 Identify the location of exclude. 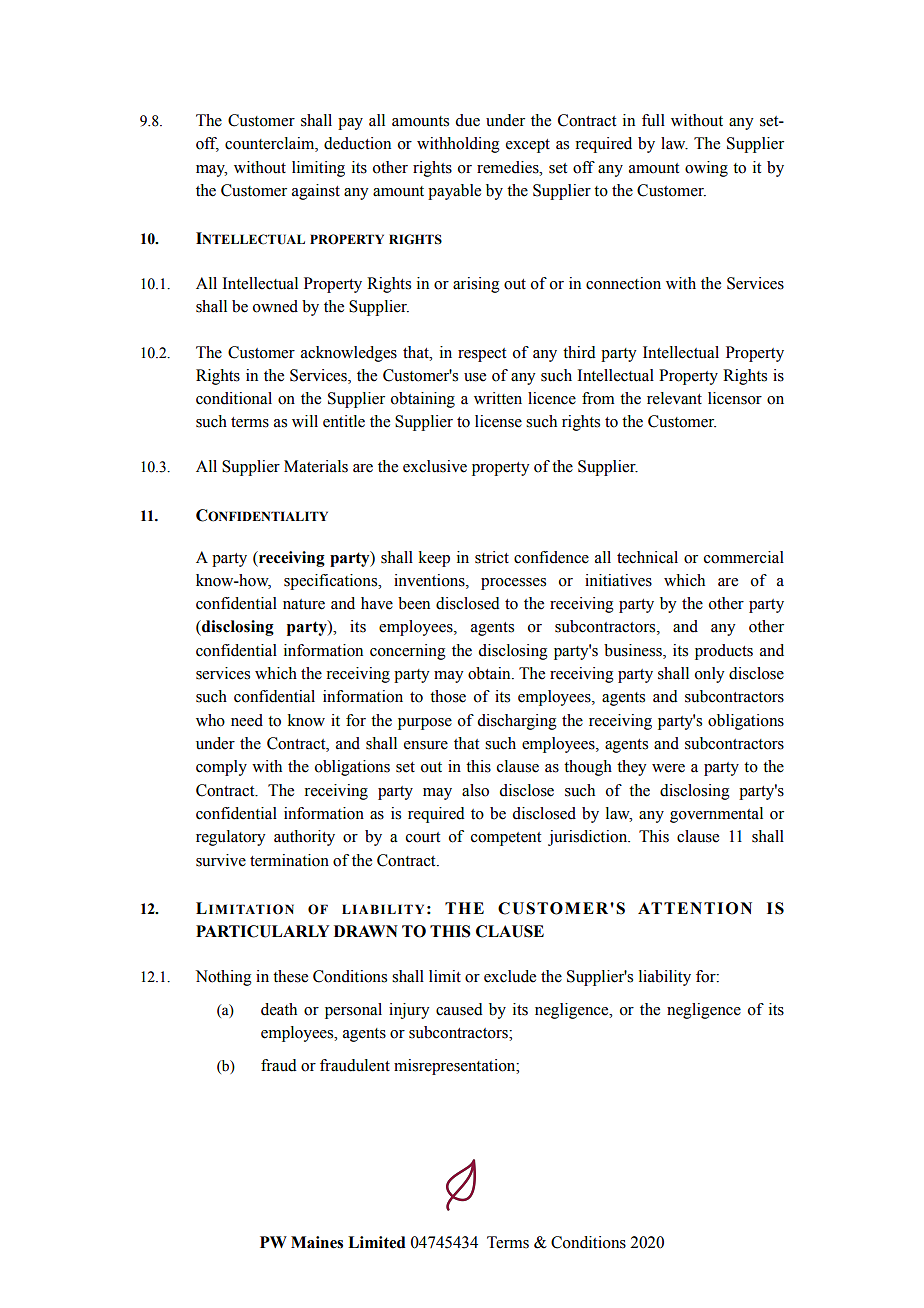
(510, 976).
